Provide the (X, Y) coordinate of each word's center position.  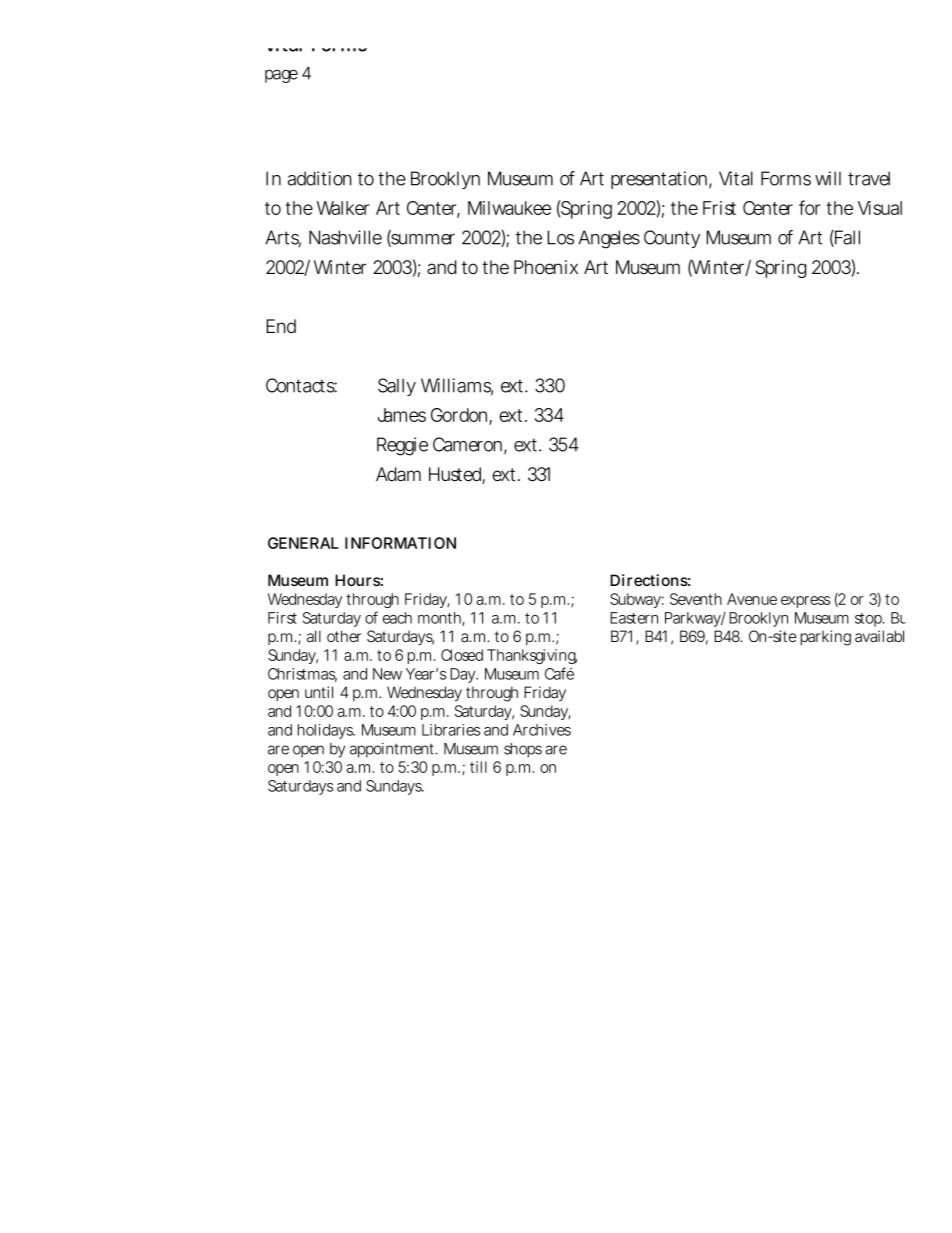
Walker (343, 208)
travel (869, 178)
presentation (659, 180)
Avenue (752, 599)
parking (825, 638)
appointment (393, 750)
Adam (398, 474)
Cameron (467, 444)
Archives (542, 730)
